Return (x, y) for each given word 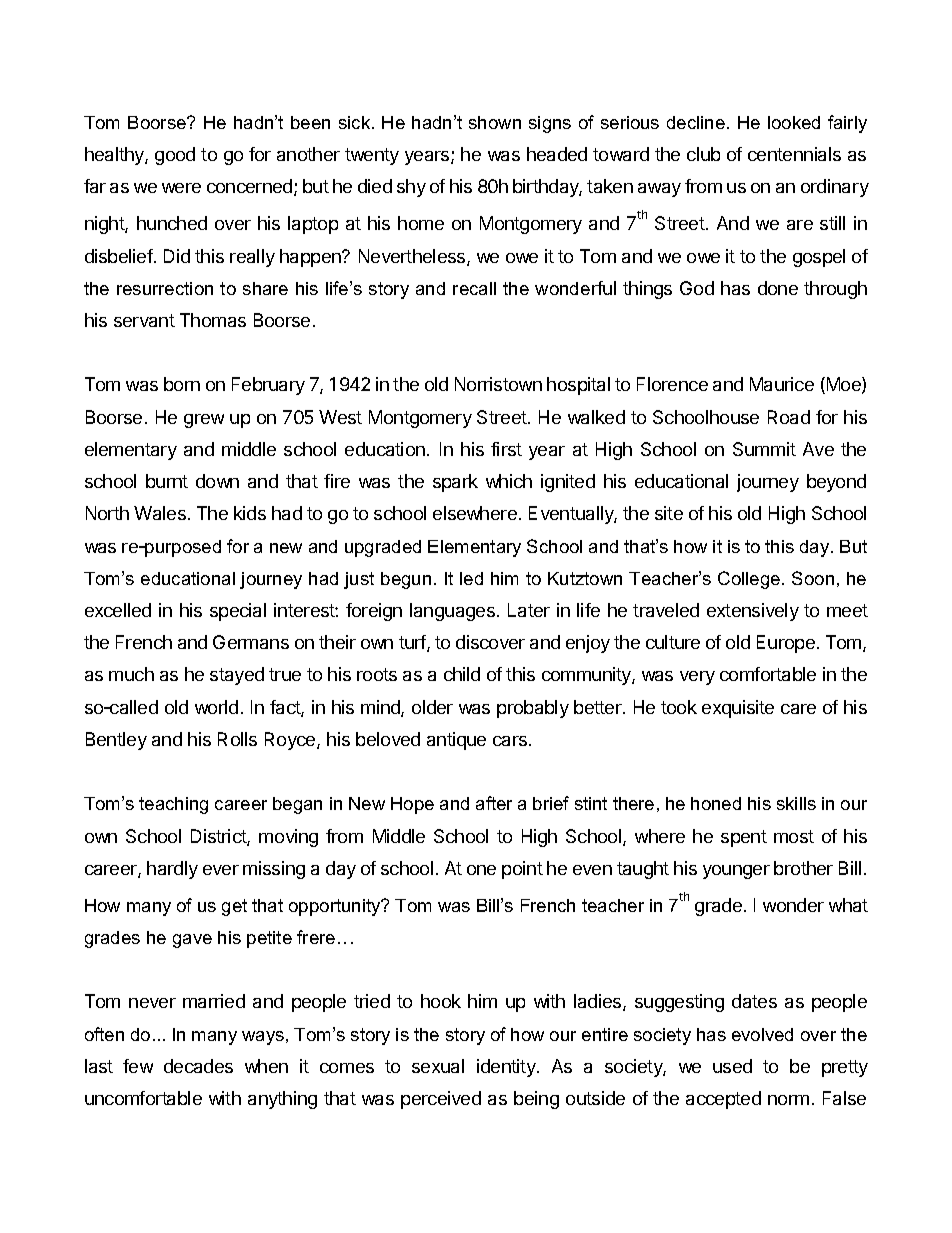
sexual (438, 1066)
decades (198, 1066)
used (732, 1066)
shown (495, 122)
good (175, 156)
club (703, 154)
